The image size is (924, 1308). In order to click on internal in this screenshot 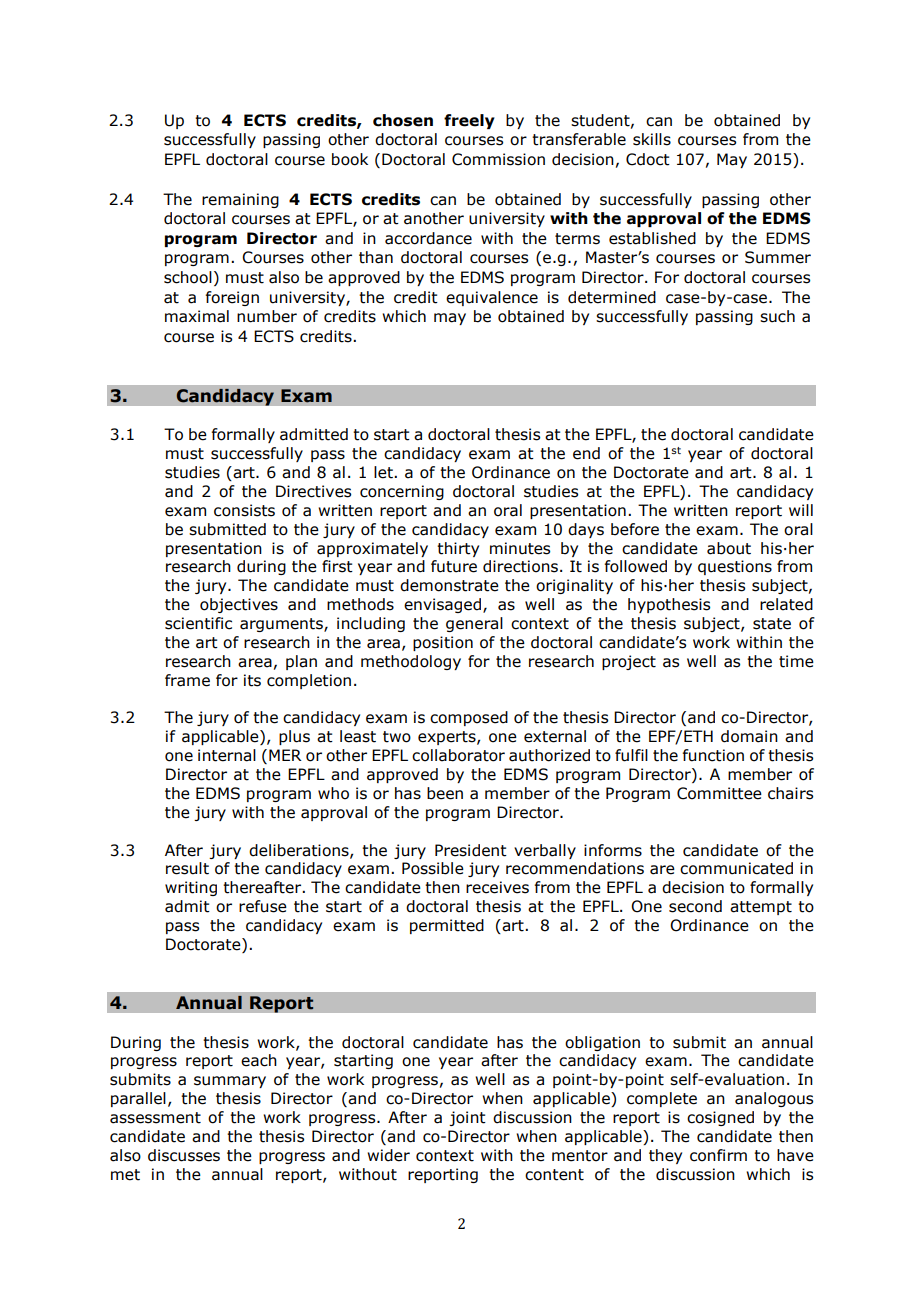, I will do `click(227, 755)`.
